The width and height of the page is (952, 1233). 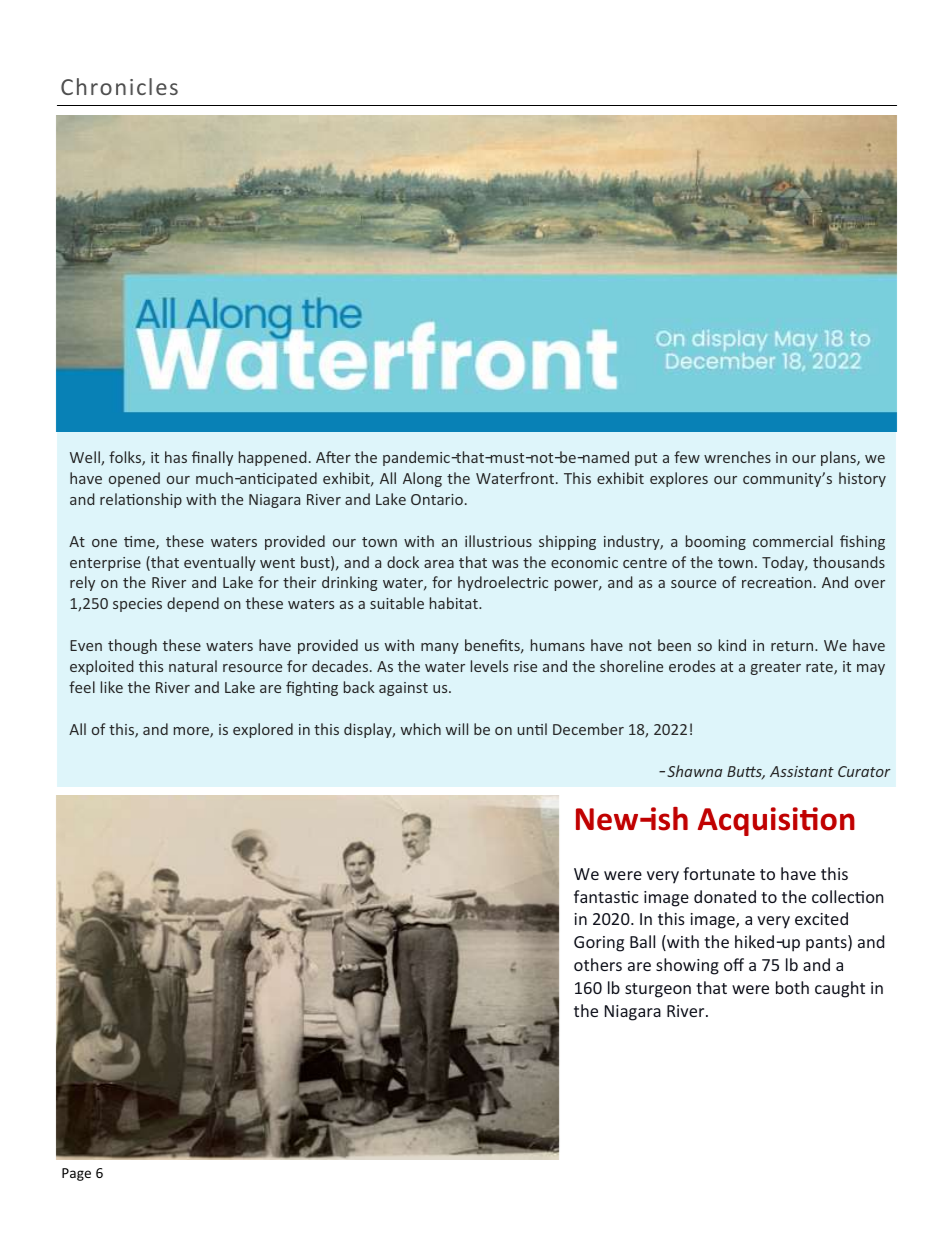 What do you see at coordinates (687, 457) in the page?
I see `few` at bounding box center [687, 457].
